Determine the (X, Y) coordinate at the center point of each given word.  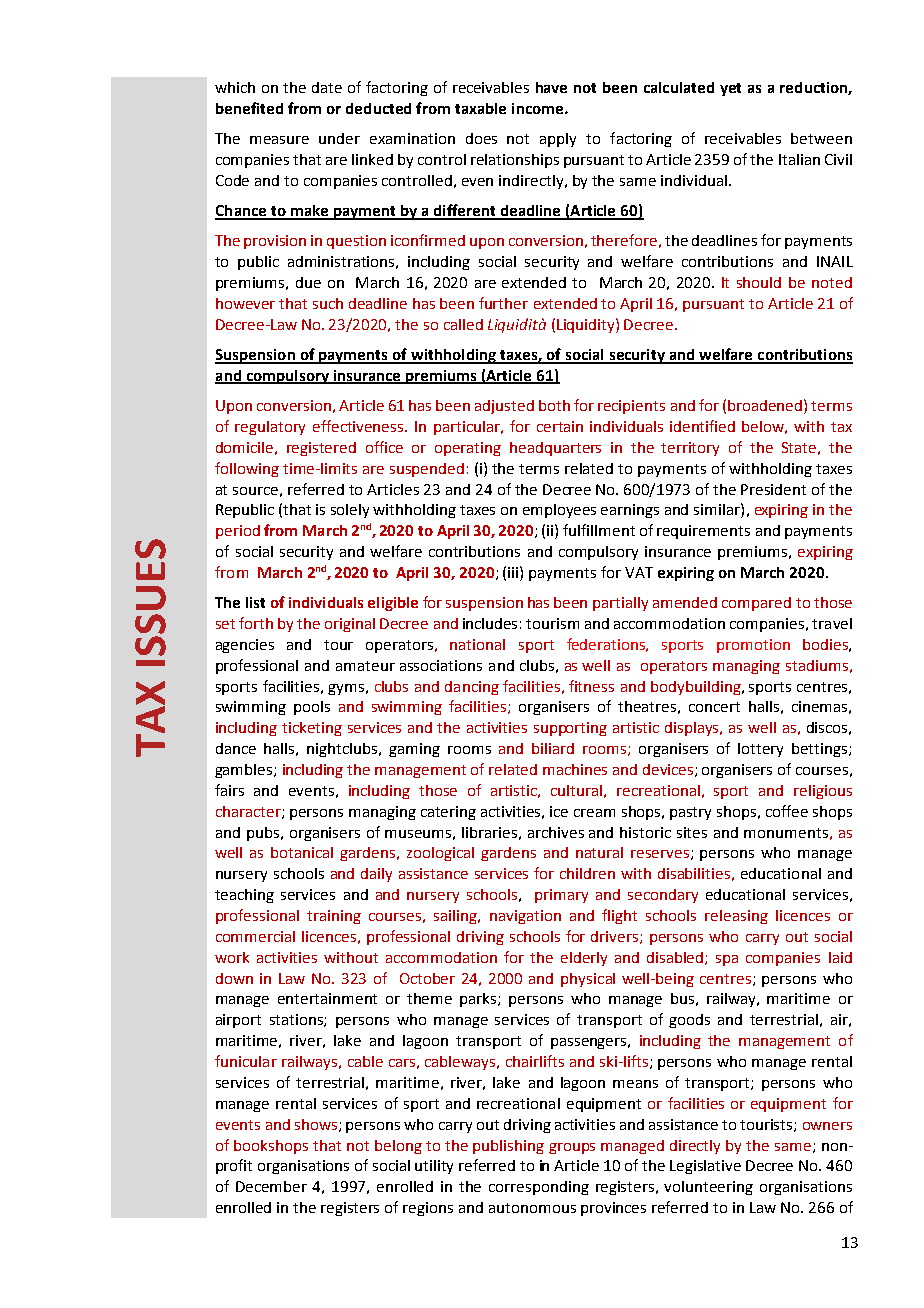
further (503, 303)
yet (730, 89)
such (328, 303)
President (773, 489)
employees (559, 511)
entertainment (327, 998)
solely (350, 511)
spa (727, 960)
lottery (760, 750)
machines (575, 769)
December (271, 1186)
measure (279, 140)
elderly (584, 959)
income (537, 108)
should (759, 282)
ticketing (312, 729)
